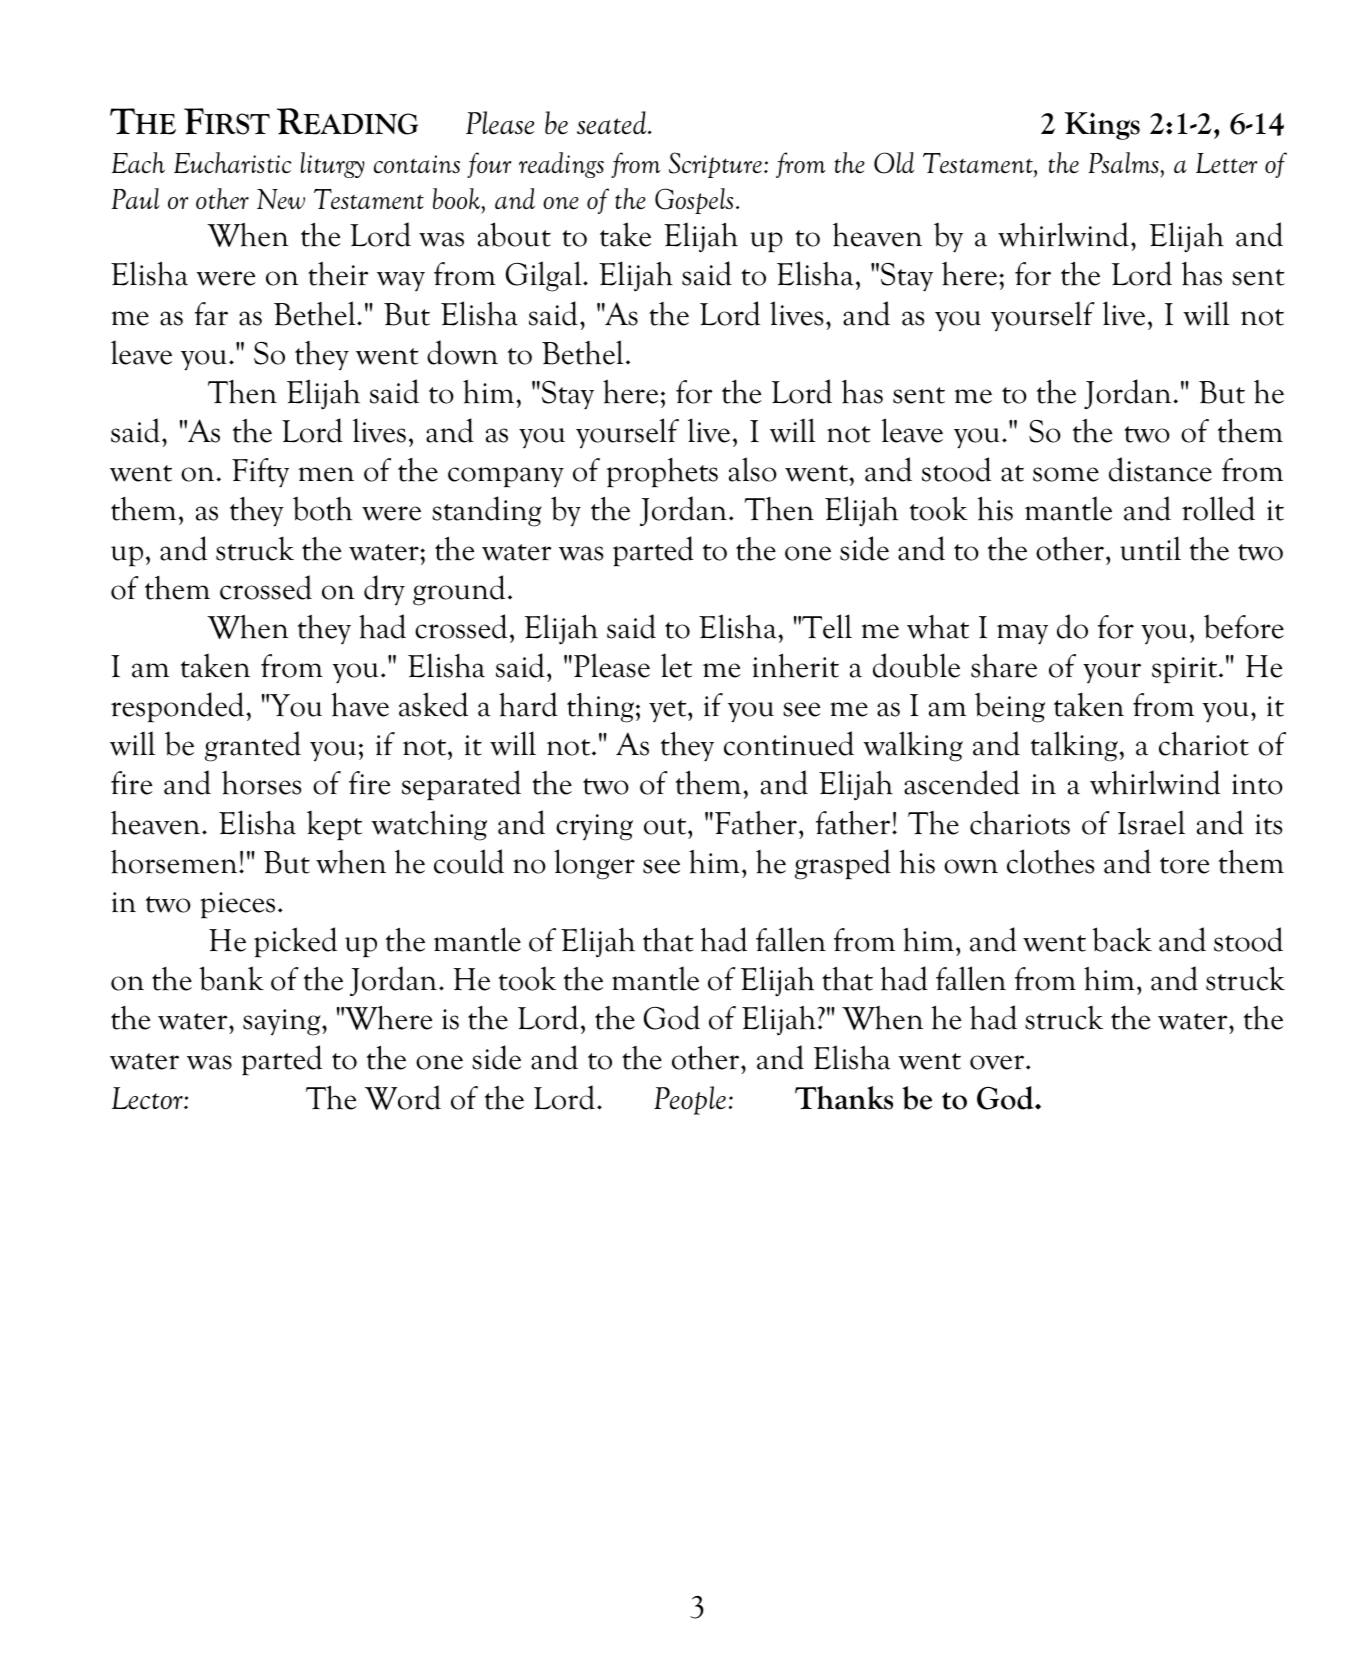  I want to click on Israel, so click(1151, 822).
